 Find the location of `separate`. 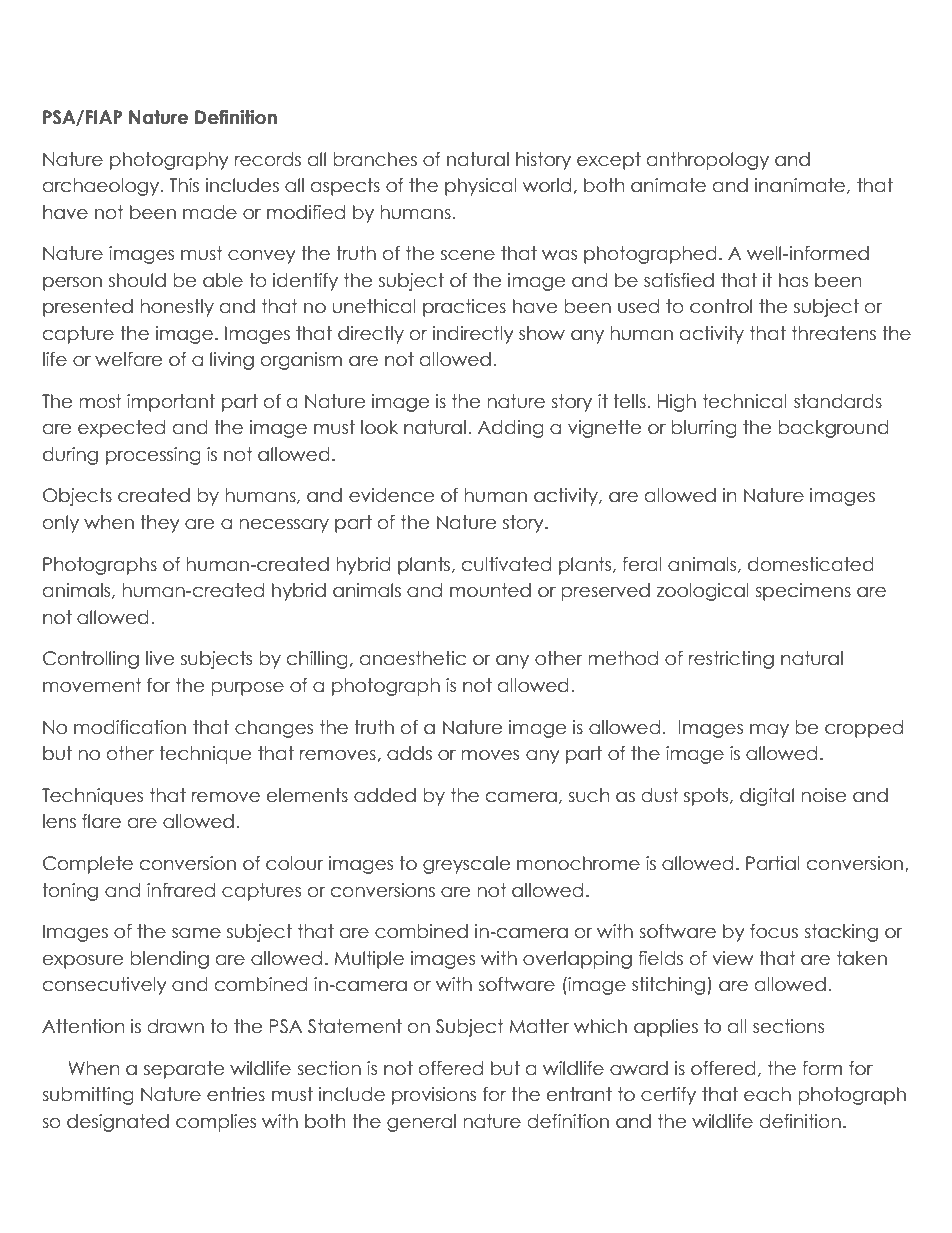

separate is located at coordinates (184, 1070).
